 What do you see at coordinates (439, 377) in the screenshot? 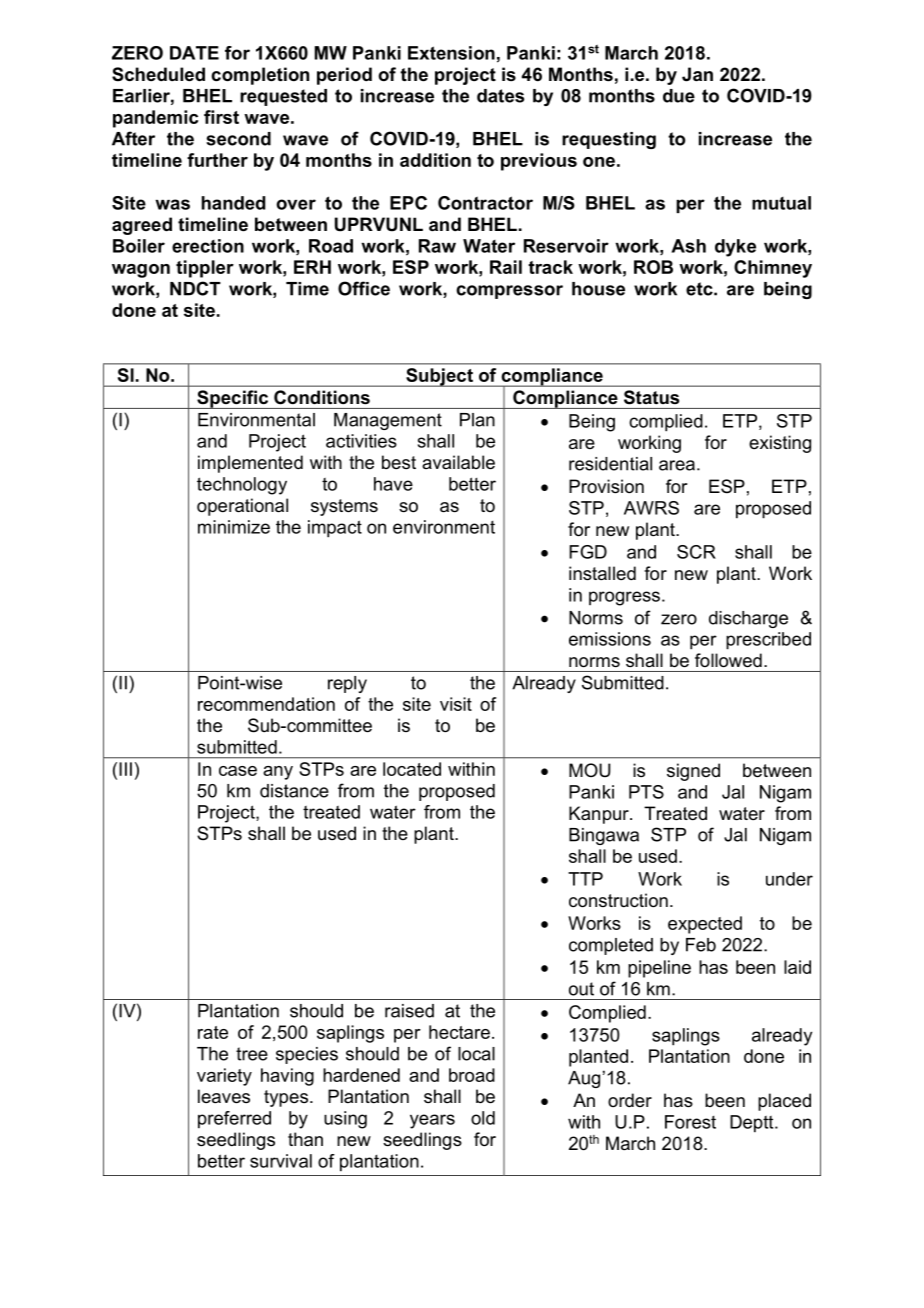
I see `Subject` at bounding box center [439, 377].
